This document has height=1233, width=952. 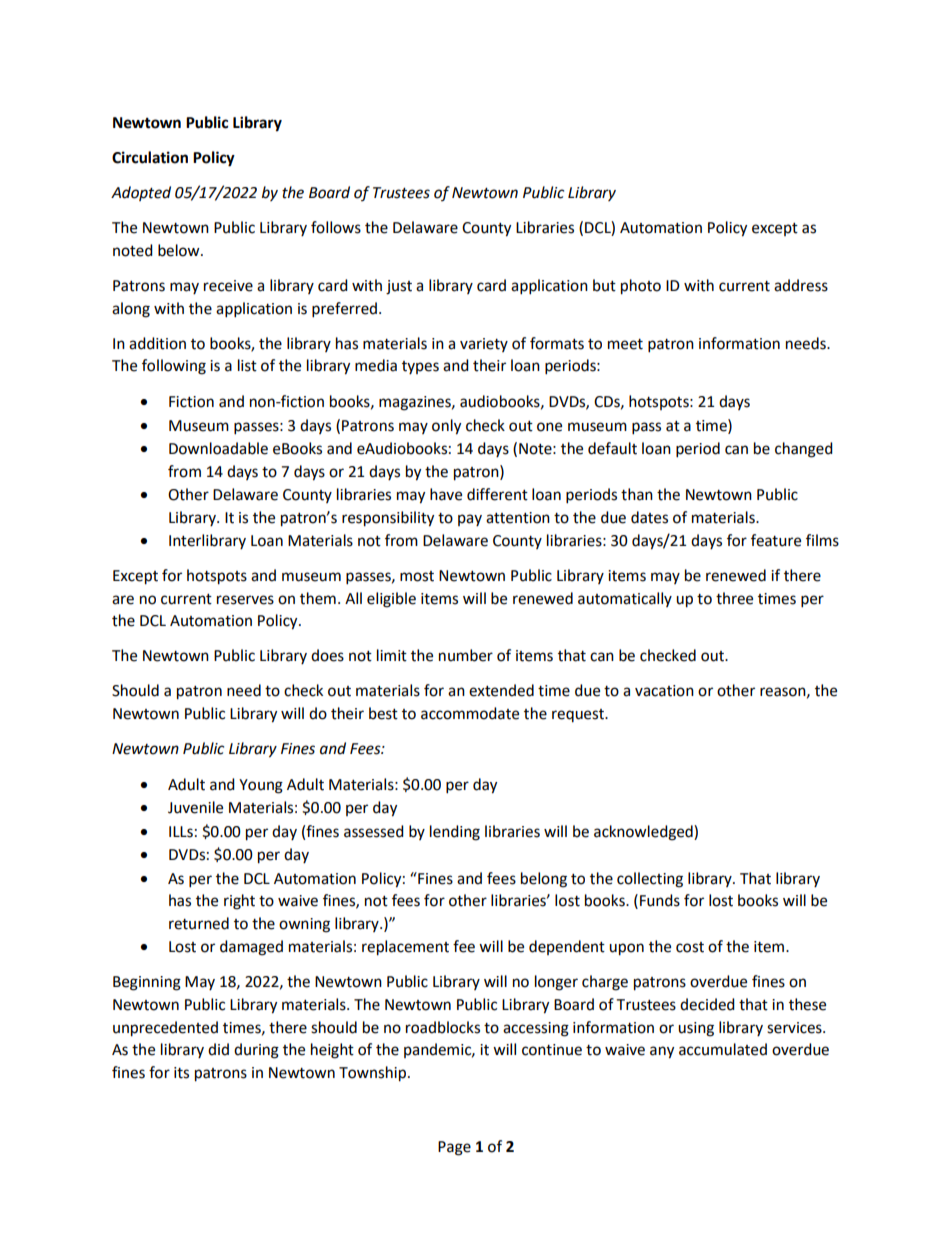 I want to click on Juvenile, so click(x=195, y=807).
